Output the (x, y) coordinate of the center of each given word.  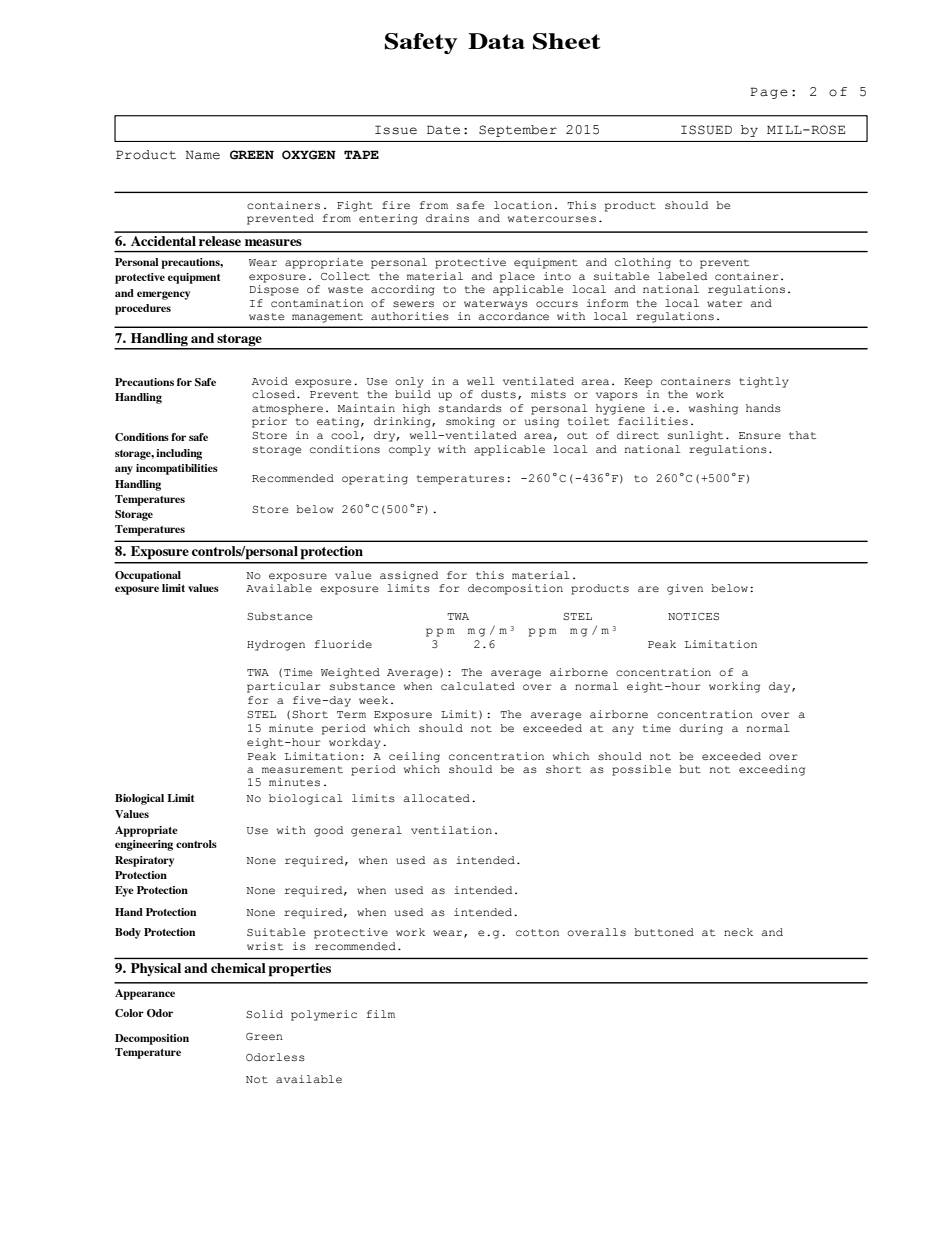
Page (769, 93)
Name (203, 155)
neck (738, 932)
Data (496, 41)
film (380, 1014)
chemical (238, 968)
